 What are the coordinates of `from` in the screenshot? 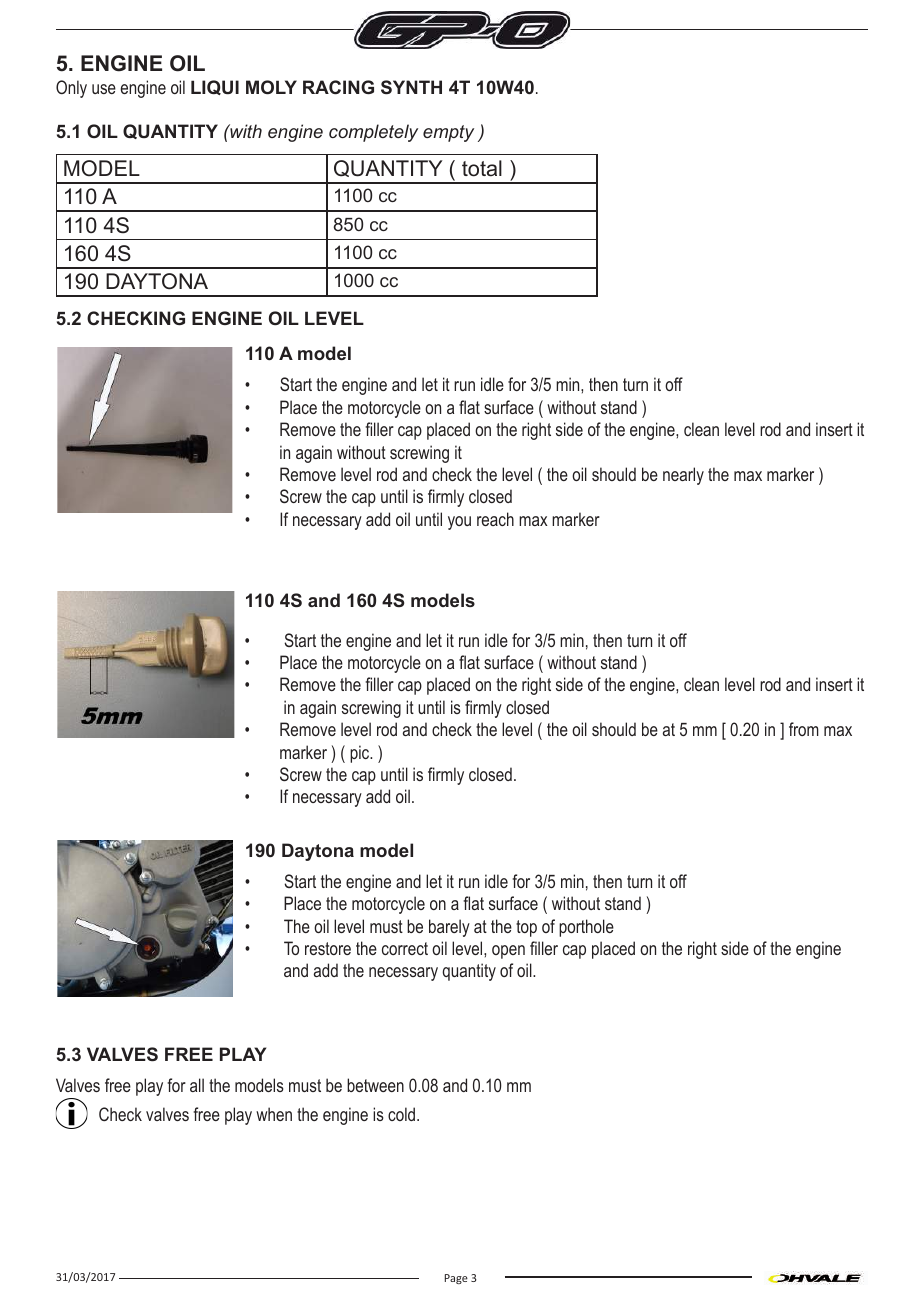 It's located at (804, 729).
